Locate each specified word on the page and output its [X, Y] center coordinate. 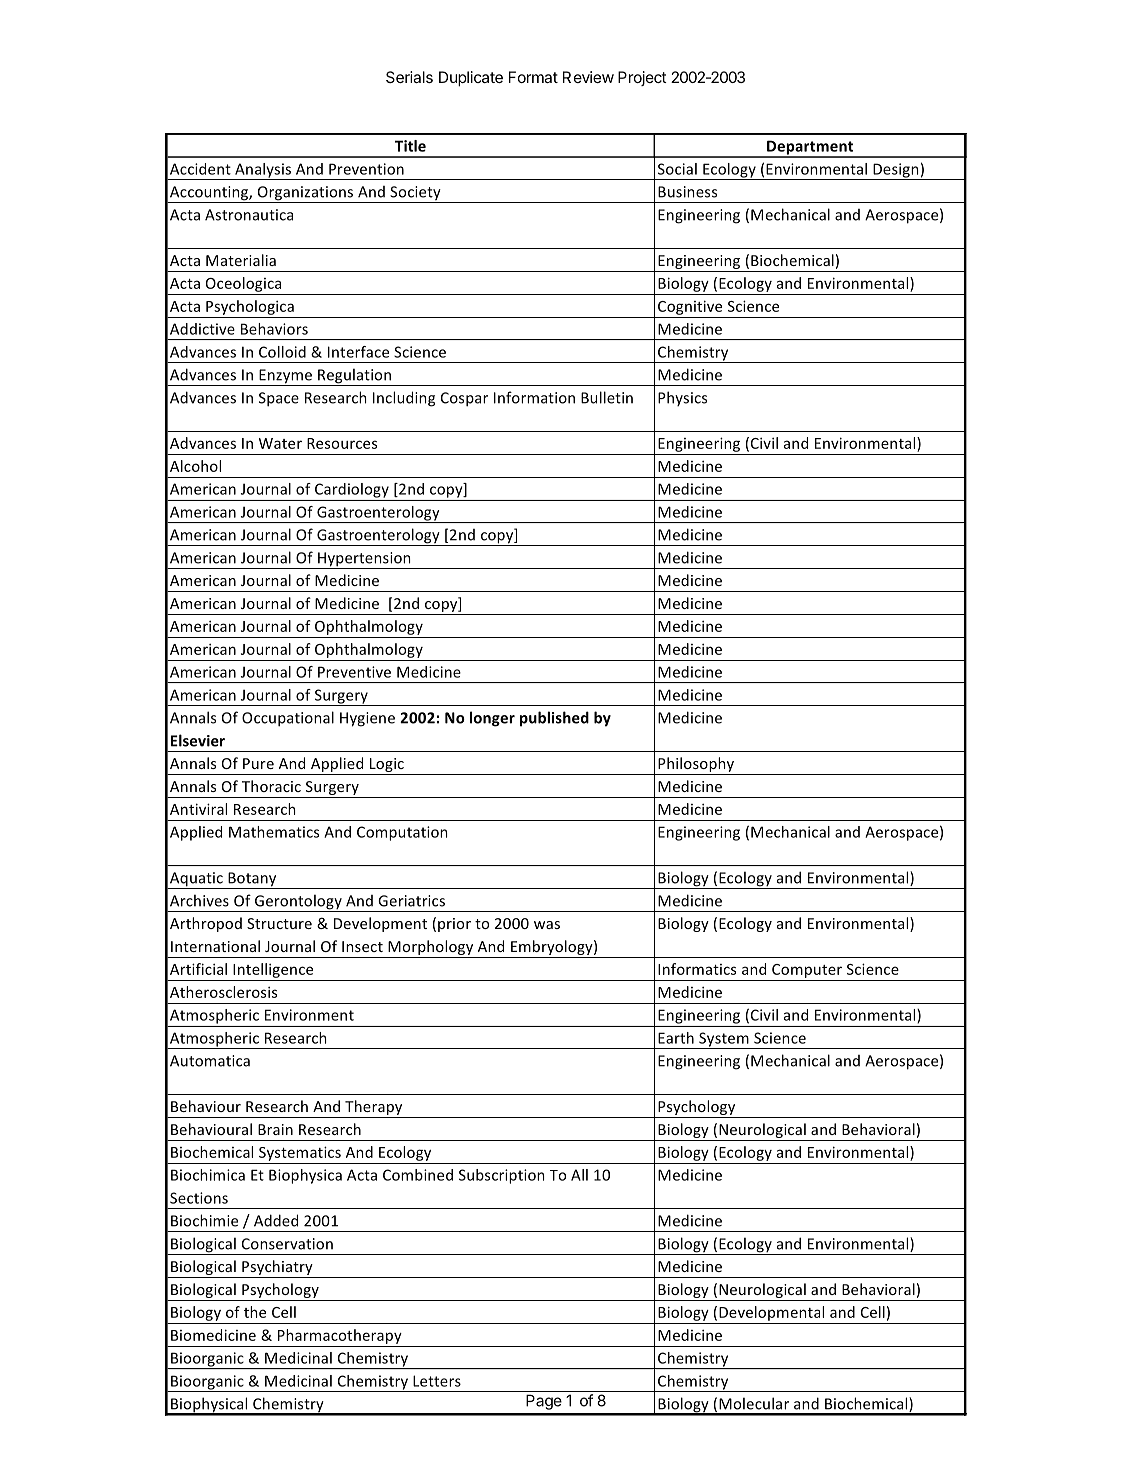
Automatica [210, 1061]
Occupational [288, 719]
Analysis [263, 171]
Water [280, 443]
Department [810, 148]
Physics [682, 398]
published [554, 719]
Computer [807, 971]
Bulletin [607, 397]
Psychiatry [277, 1269]
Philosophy [696, 766]
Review [588, 77]
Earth [676, 1038]
